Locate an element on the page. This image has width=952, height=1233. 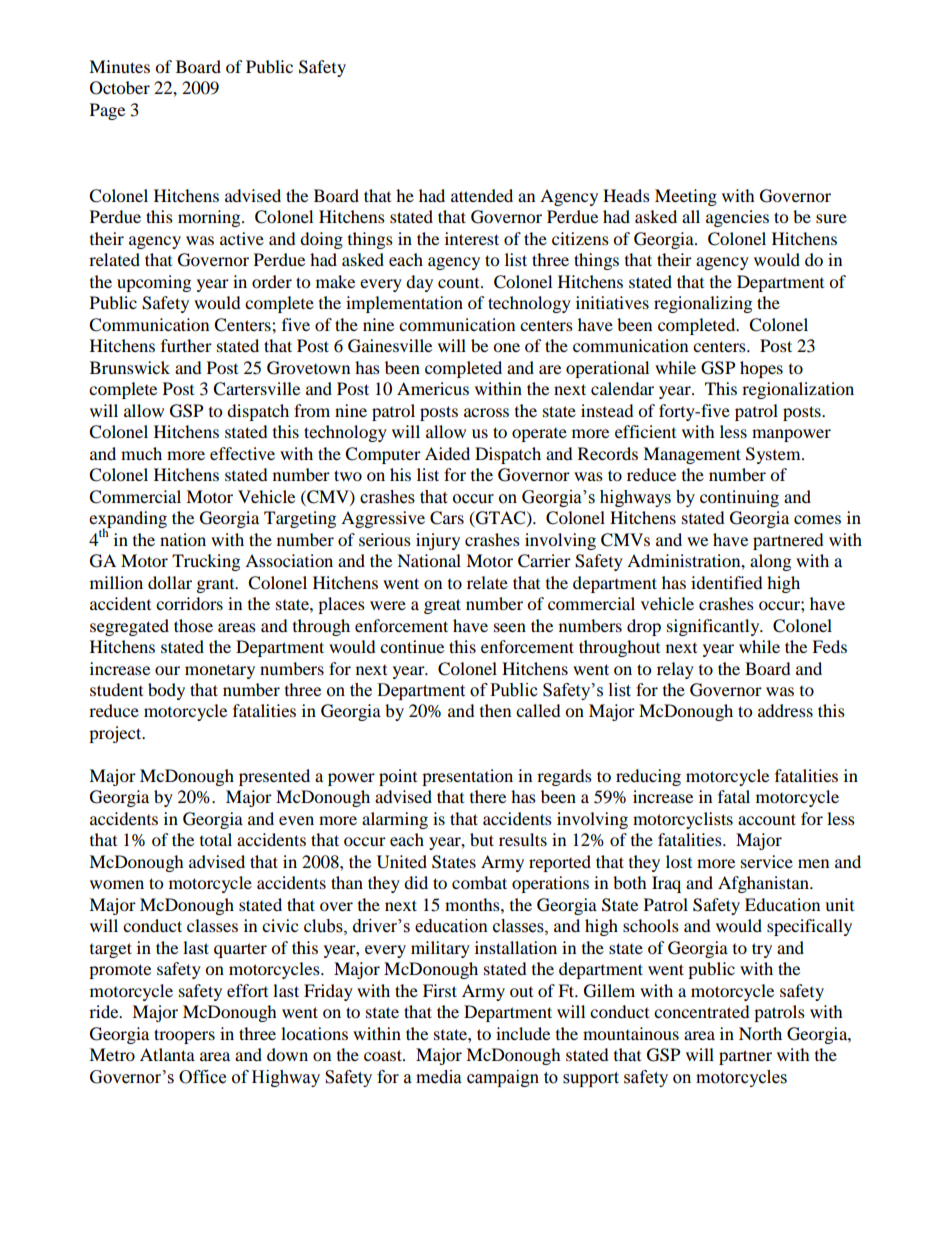
troopers is located at coordinates (184, 1036).
